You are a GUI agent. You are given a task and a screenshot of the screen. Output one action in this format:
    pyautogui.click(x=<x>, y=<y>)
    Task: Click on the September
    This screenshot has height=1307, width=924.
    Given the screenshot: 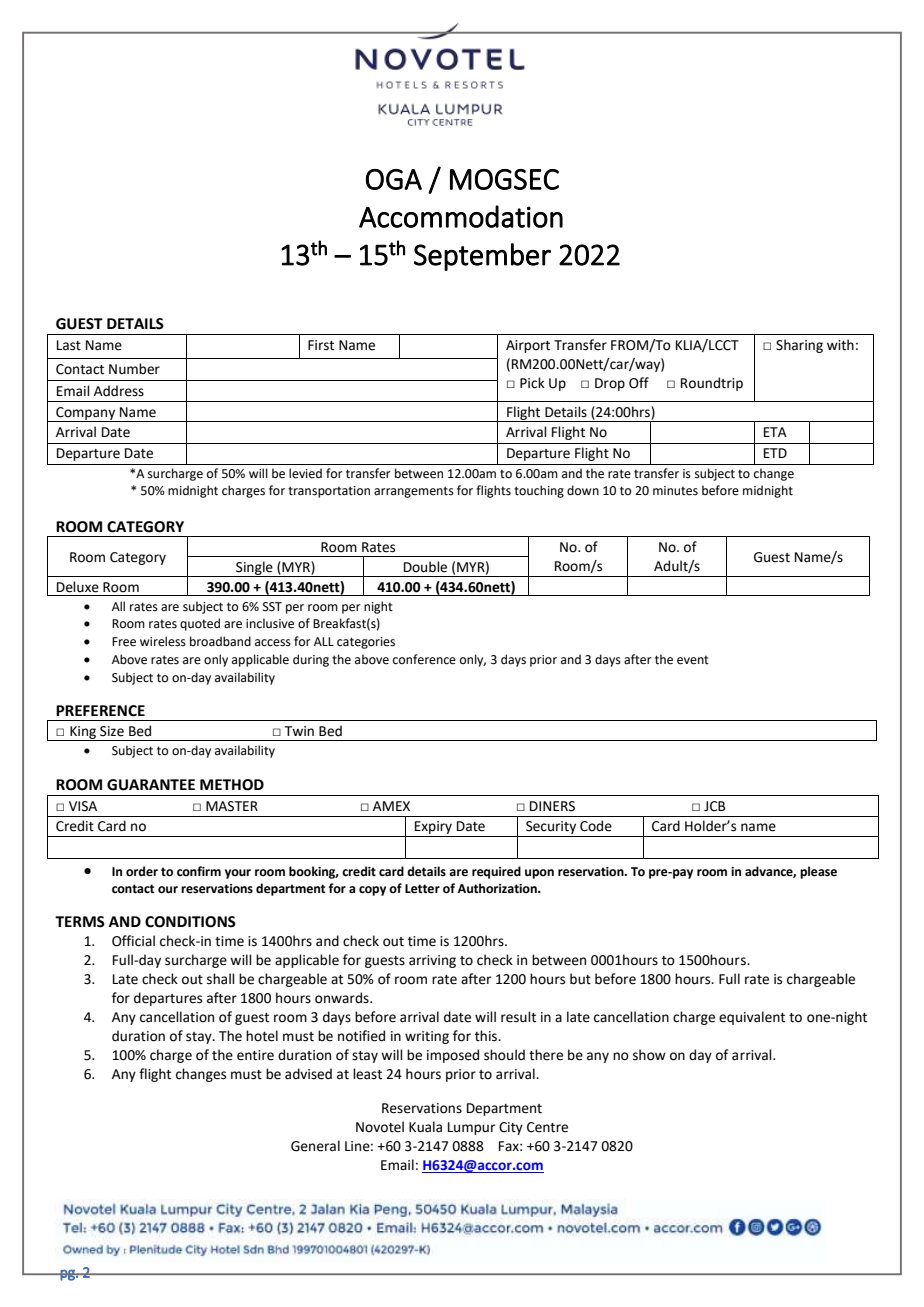 What is the action you would take?
    pyautogui.click(x=482, y=257)
